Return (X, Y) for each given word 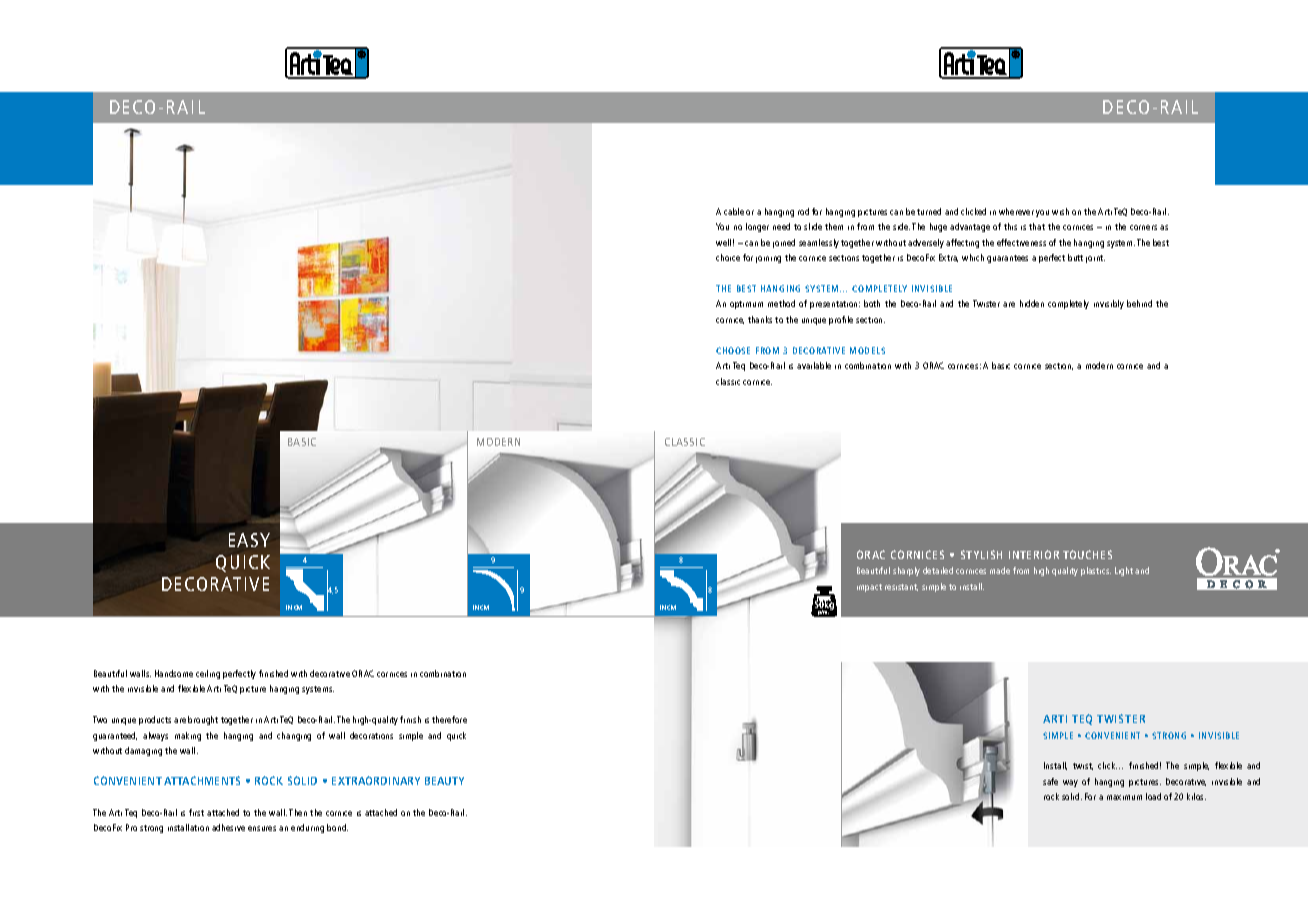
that (1037, 226)
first (196, 812)
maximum (1124, 797)
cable (734, 211)
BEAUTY (444, 781)
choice (728, 257)
